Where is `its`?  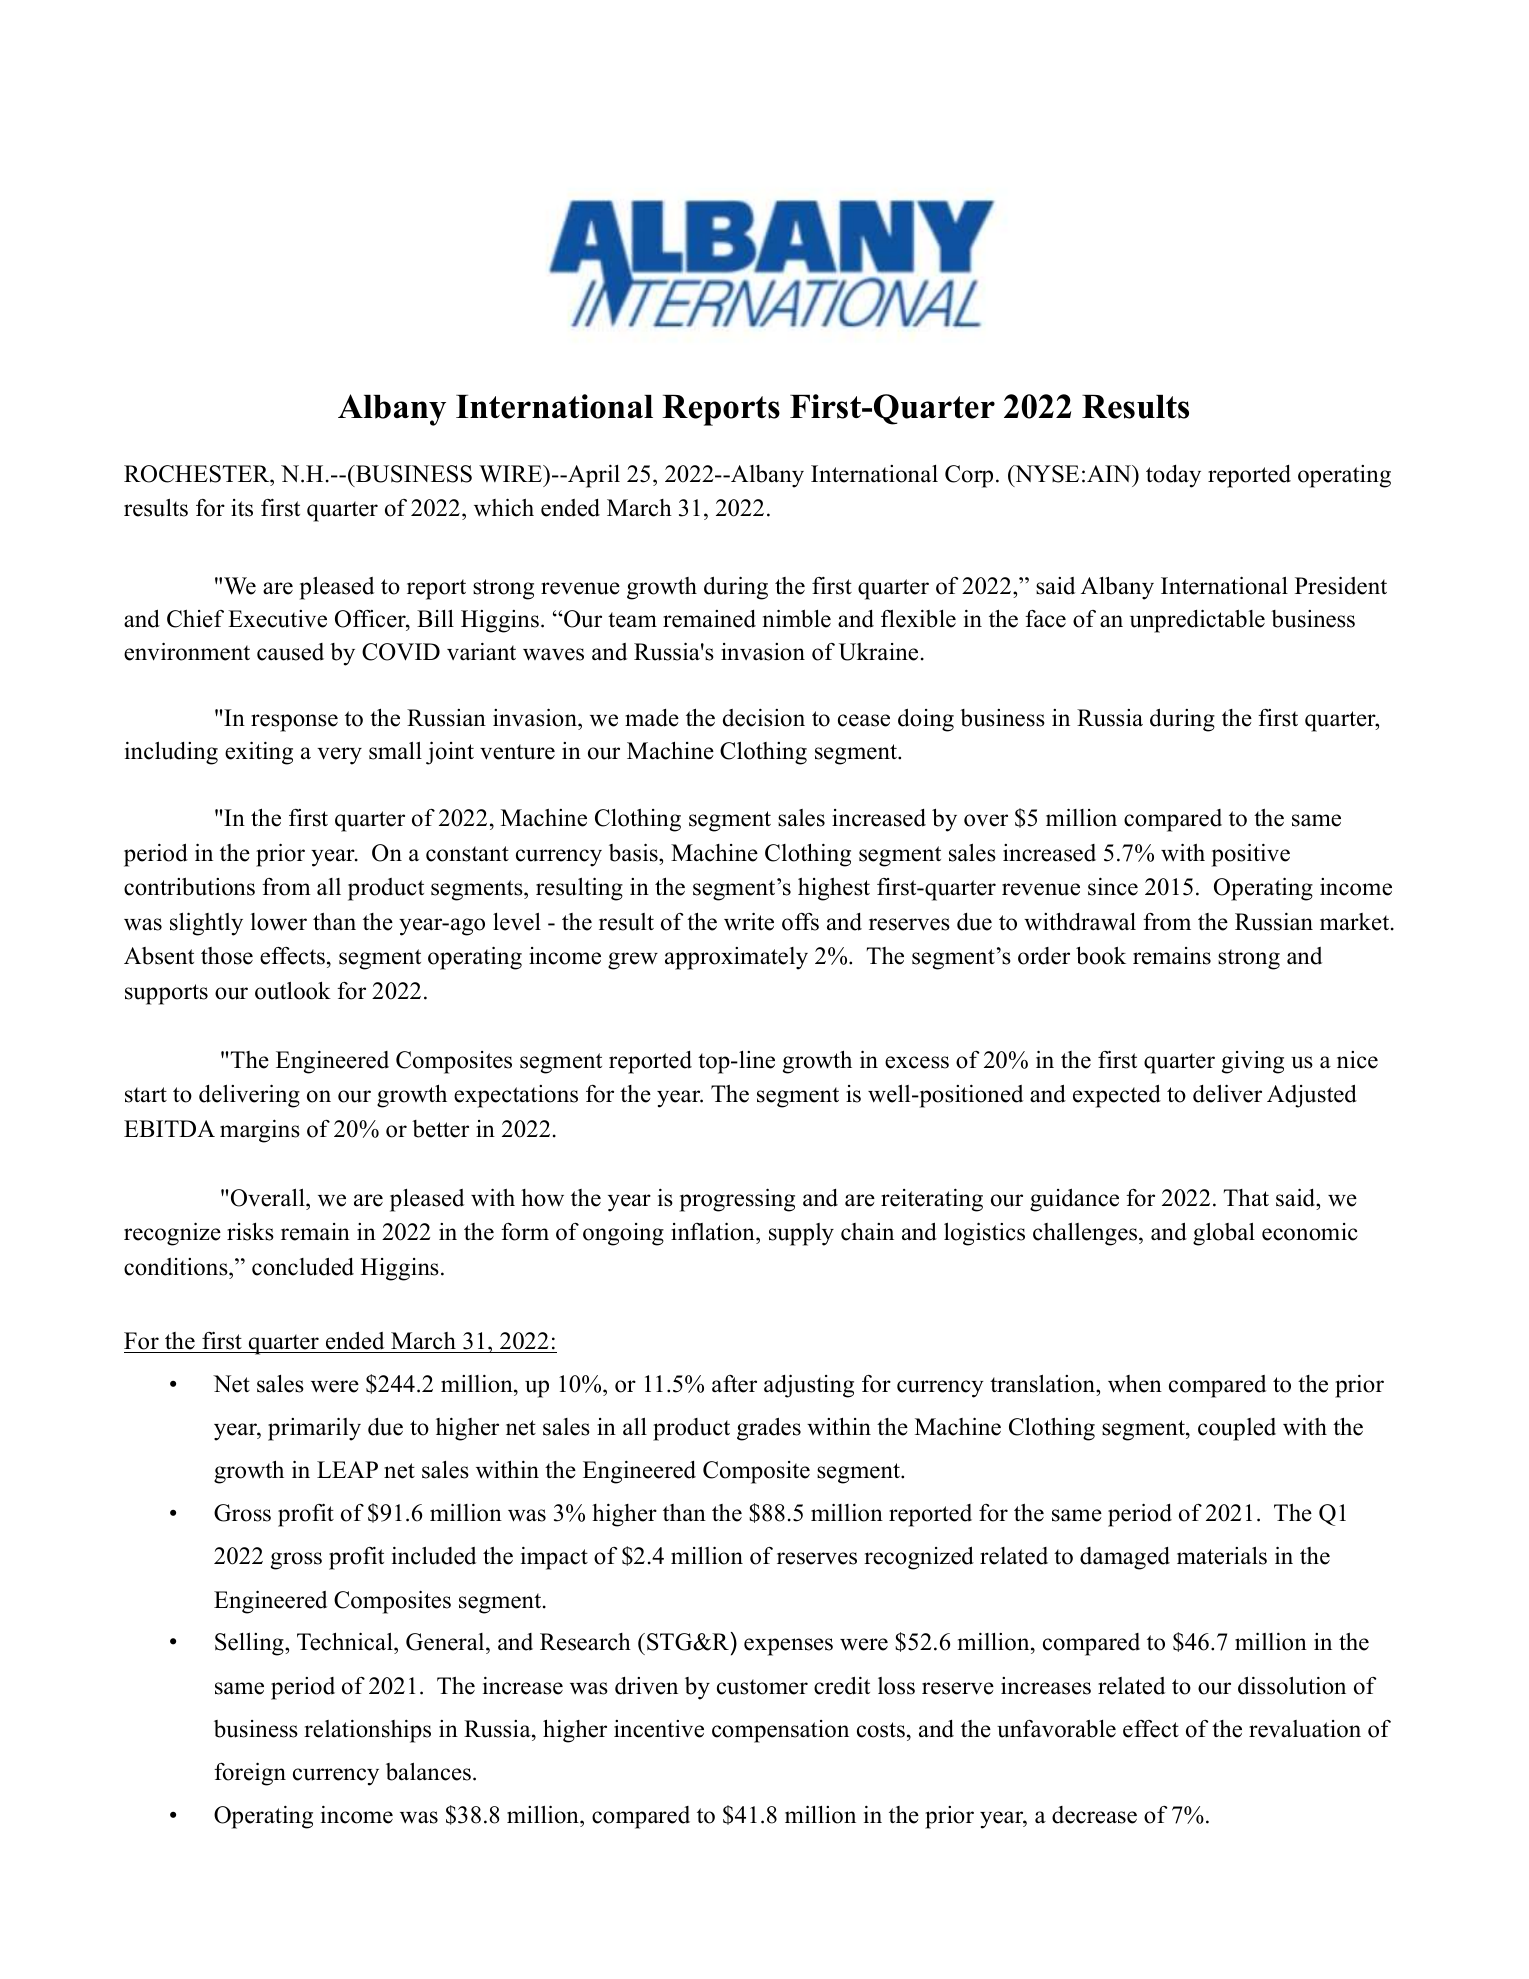
its is located at coordinates (242, 508).
